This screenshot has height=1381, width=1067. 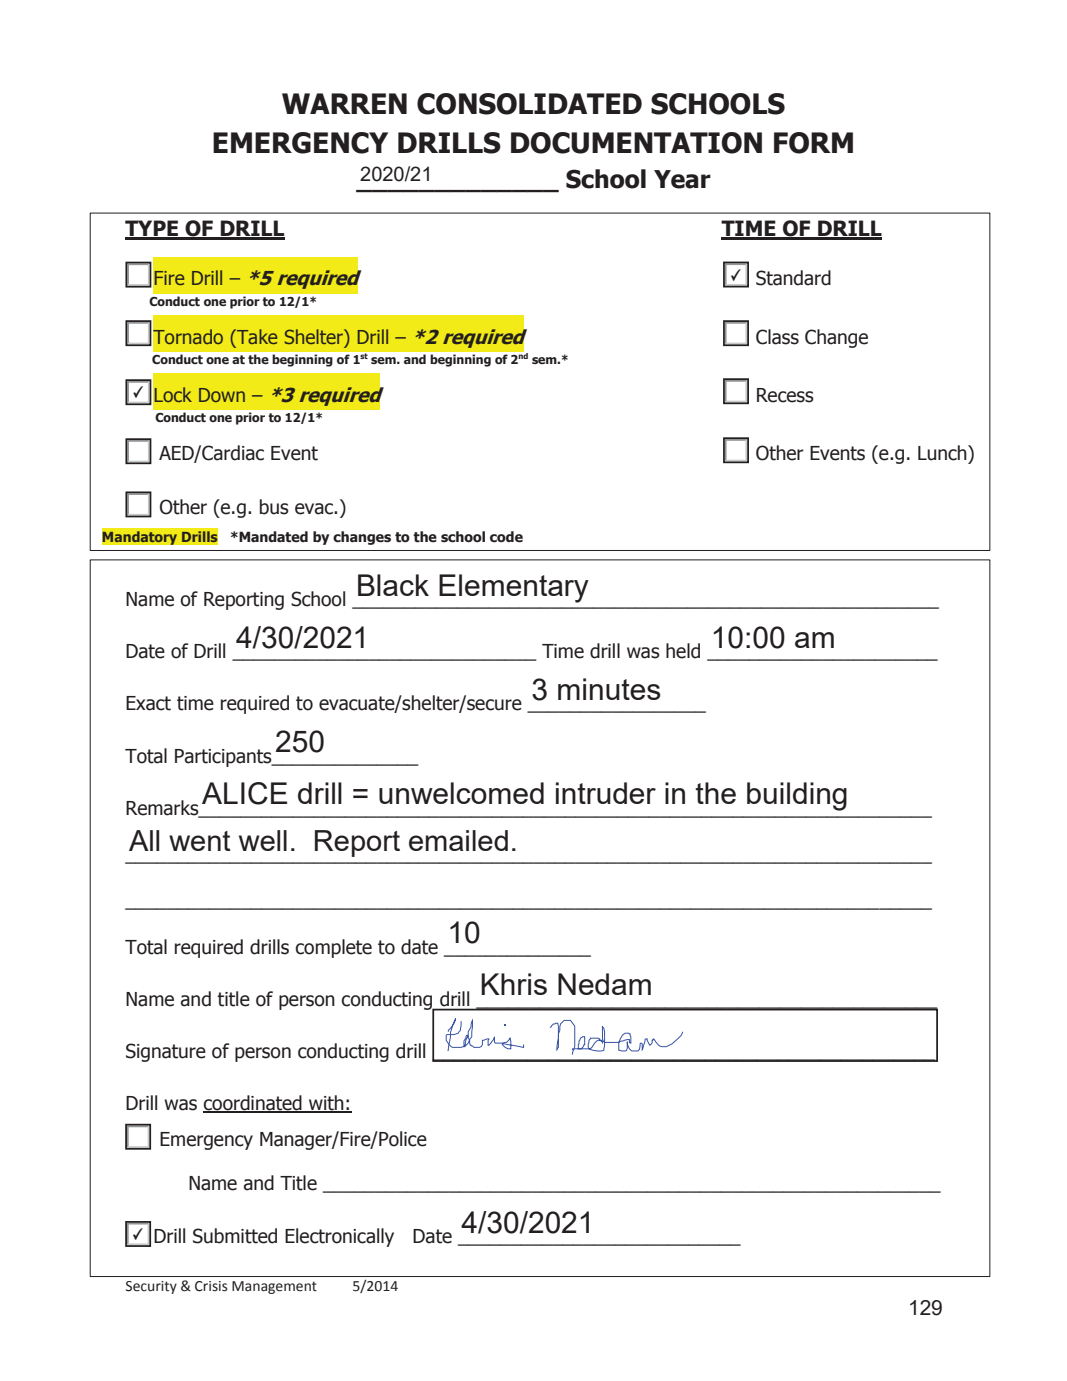 What do you see at coordinates (636, 143) in the screenshot?
I see `DOCUMENTATION` at bounding box center [636, 143].
